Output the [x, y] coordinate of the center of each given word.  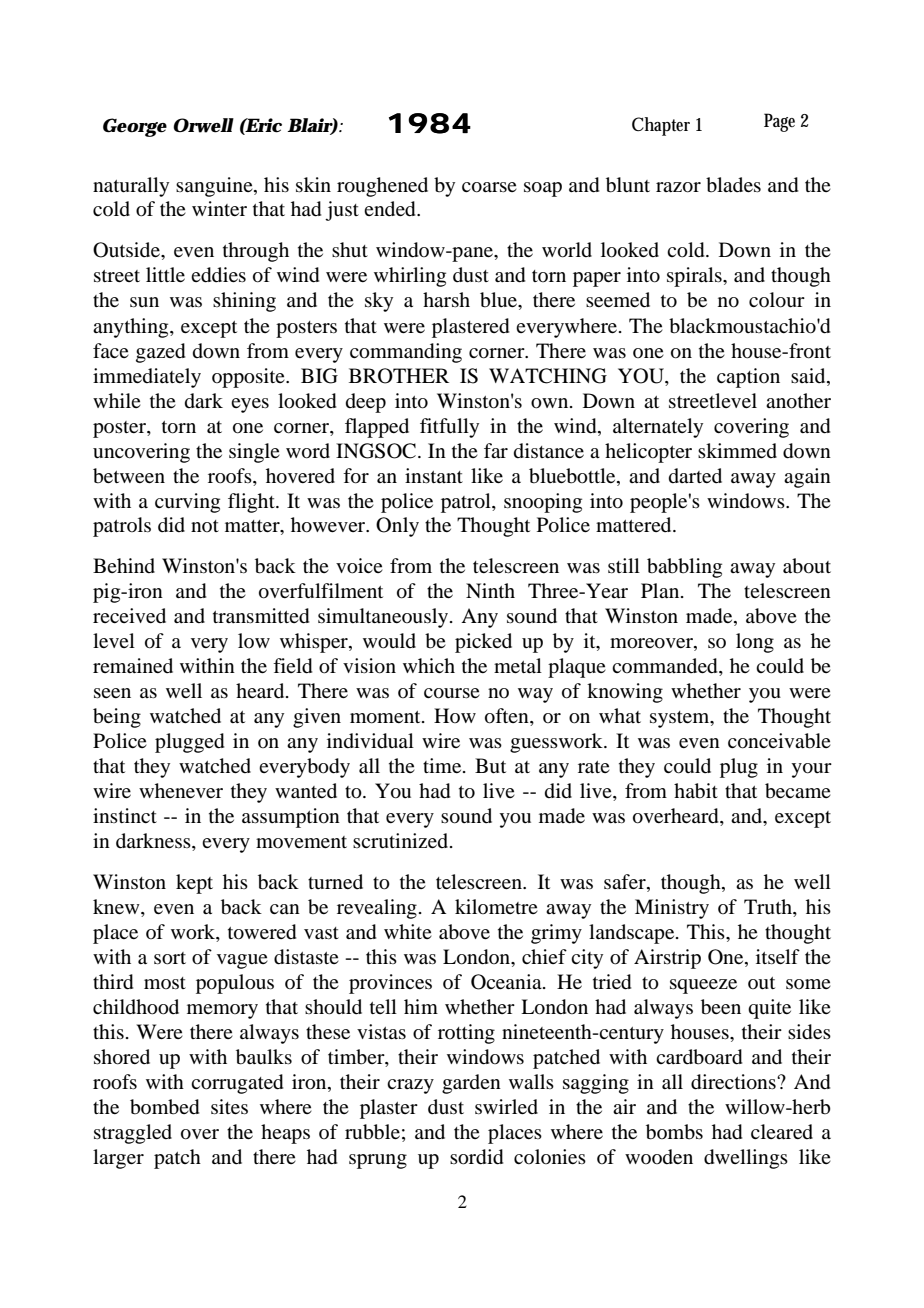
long [755, 643]
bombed [164, 1107]
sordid [476, 1157]
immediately [147, 378]
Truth [769, 908]
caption [748, 378]
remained [133, 666]
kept [194, 884]
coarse [489, 187]
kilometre [496, 906]
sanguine [215, 187]
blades [733, 185]
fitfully [449, 428]
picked [483, 643]
